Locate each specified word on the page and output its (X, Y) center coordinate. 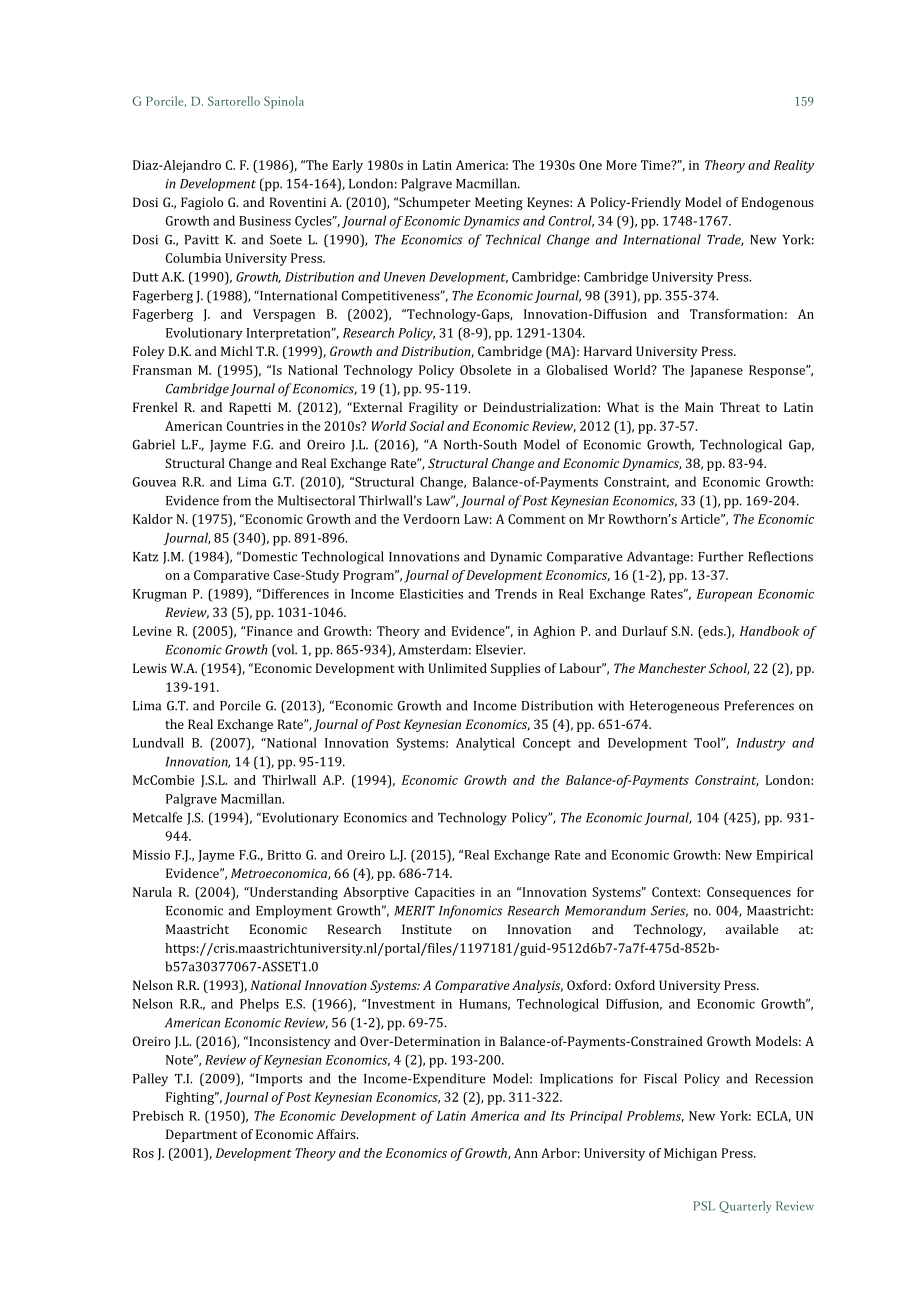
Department (201, 1135)
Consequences (749, 893)
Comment (537, 519)
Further (721, 556)
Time (657, 165)
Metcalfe (158, 817)
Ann (526, 1153)
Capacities (444, 893)
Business (265, 221)
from (237, 500)
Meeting (499, 203)
